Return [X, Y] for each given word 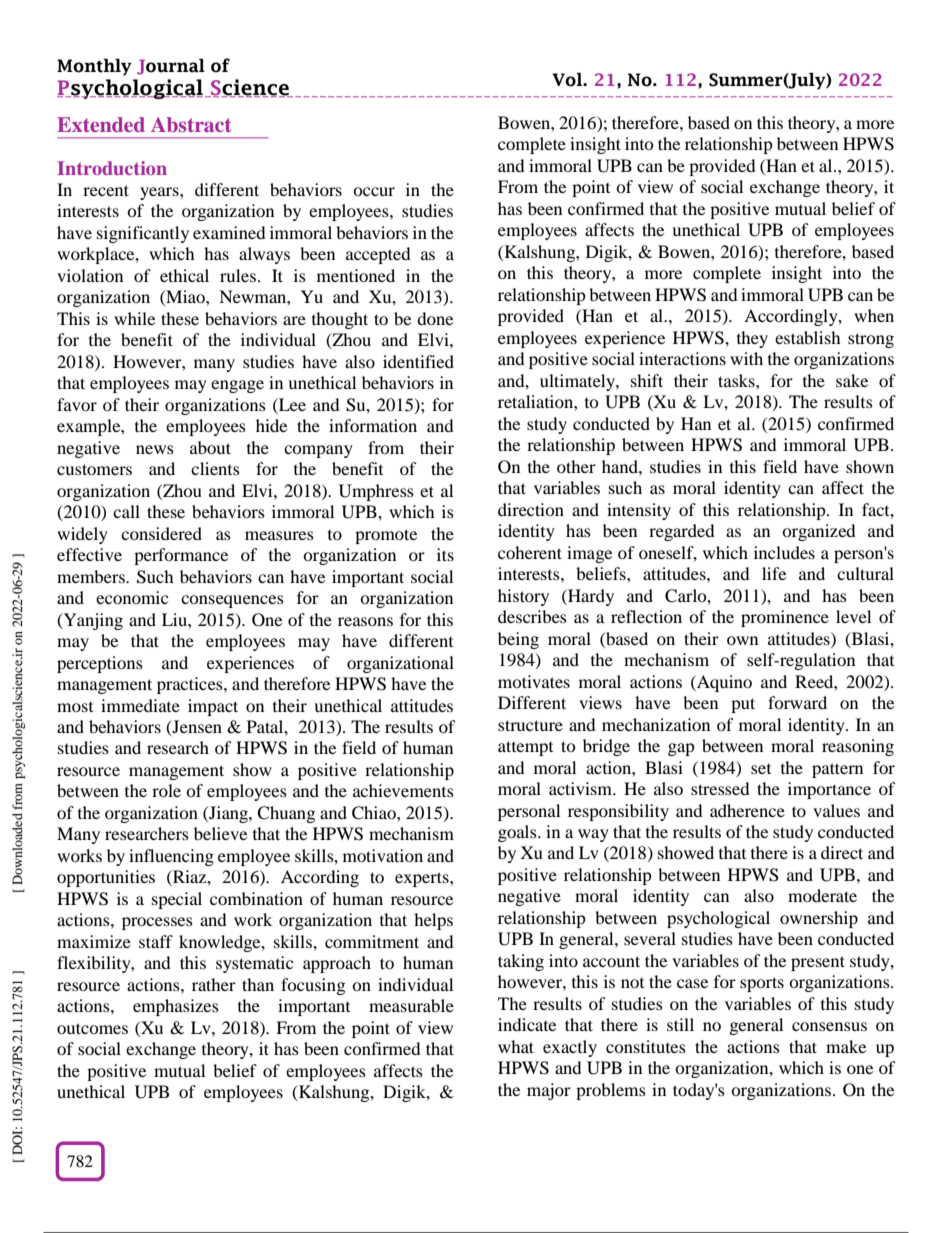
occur [374, 191]
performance [181, 556]
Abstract [191, 124]
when [874, 315]
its [445, 554]
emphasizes [176, 1007]
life [774, 573]
